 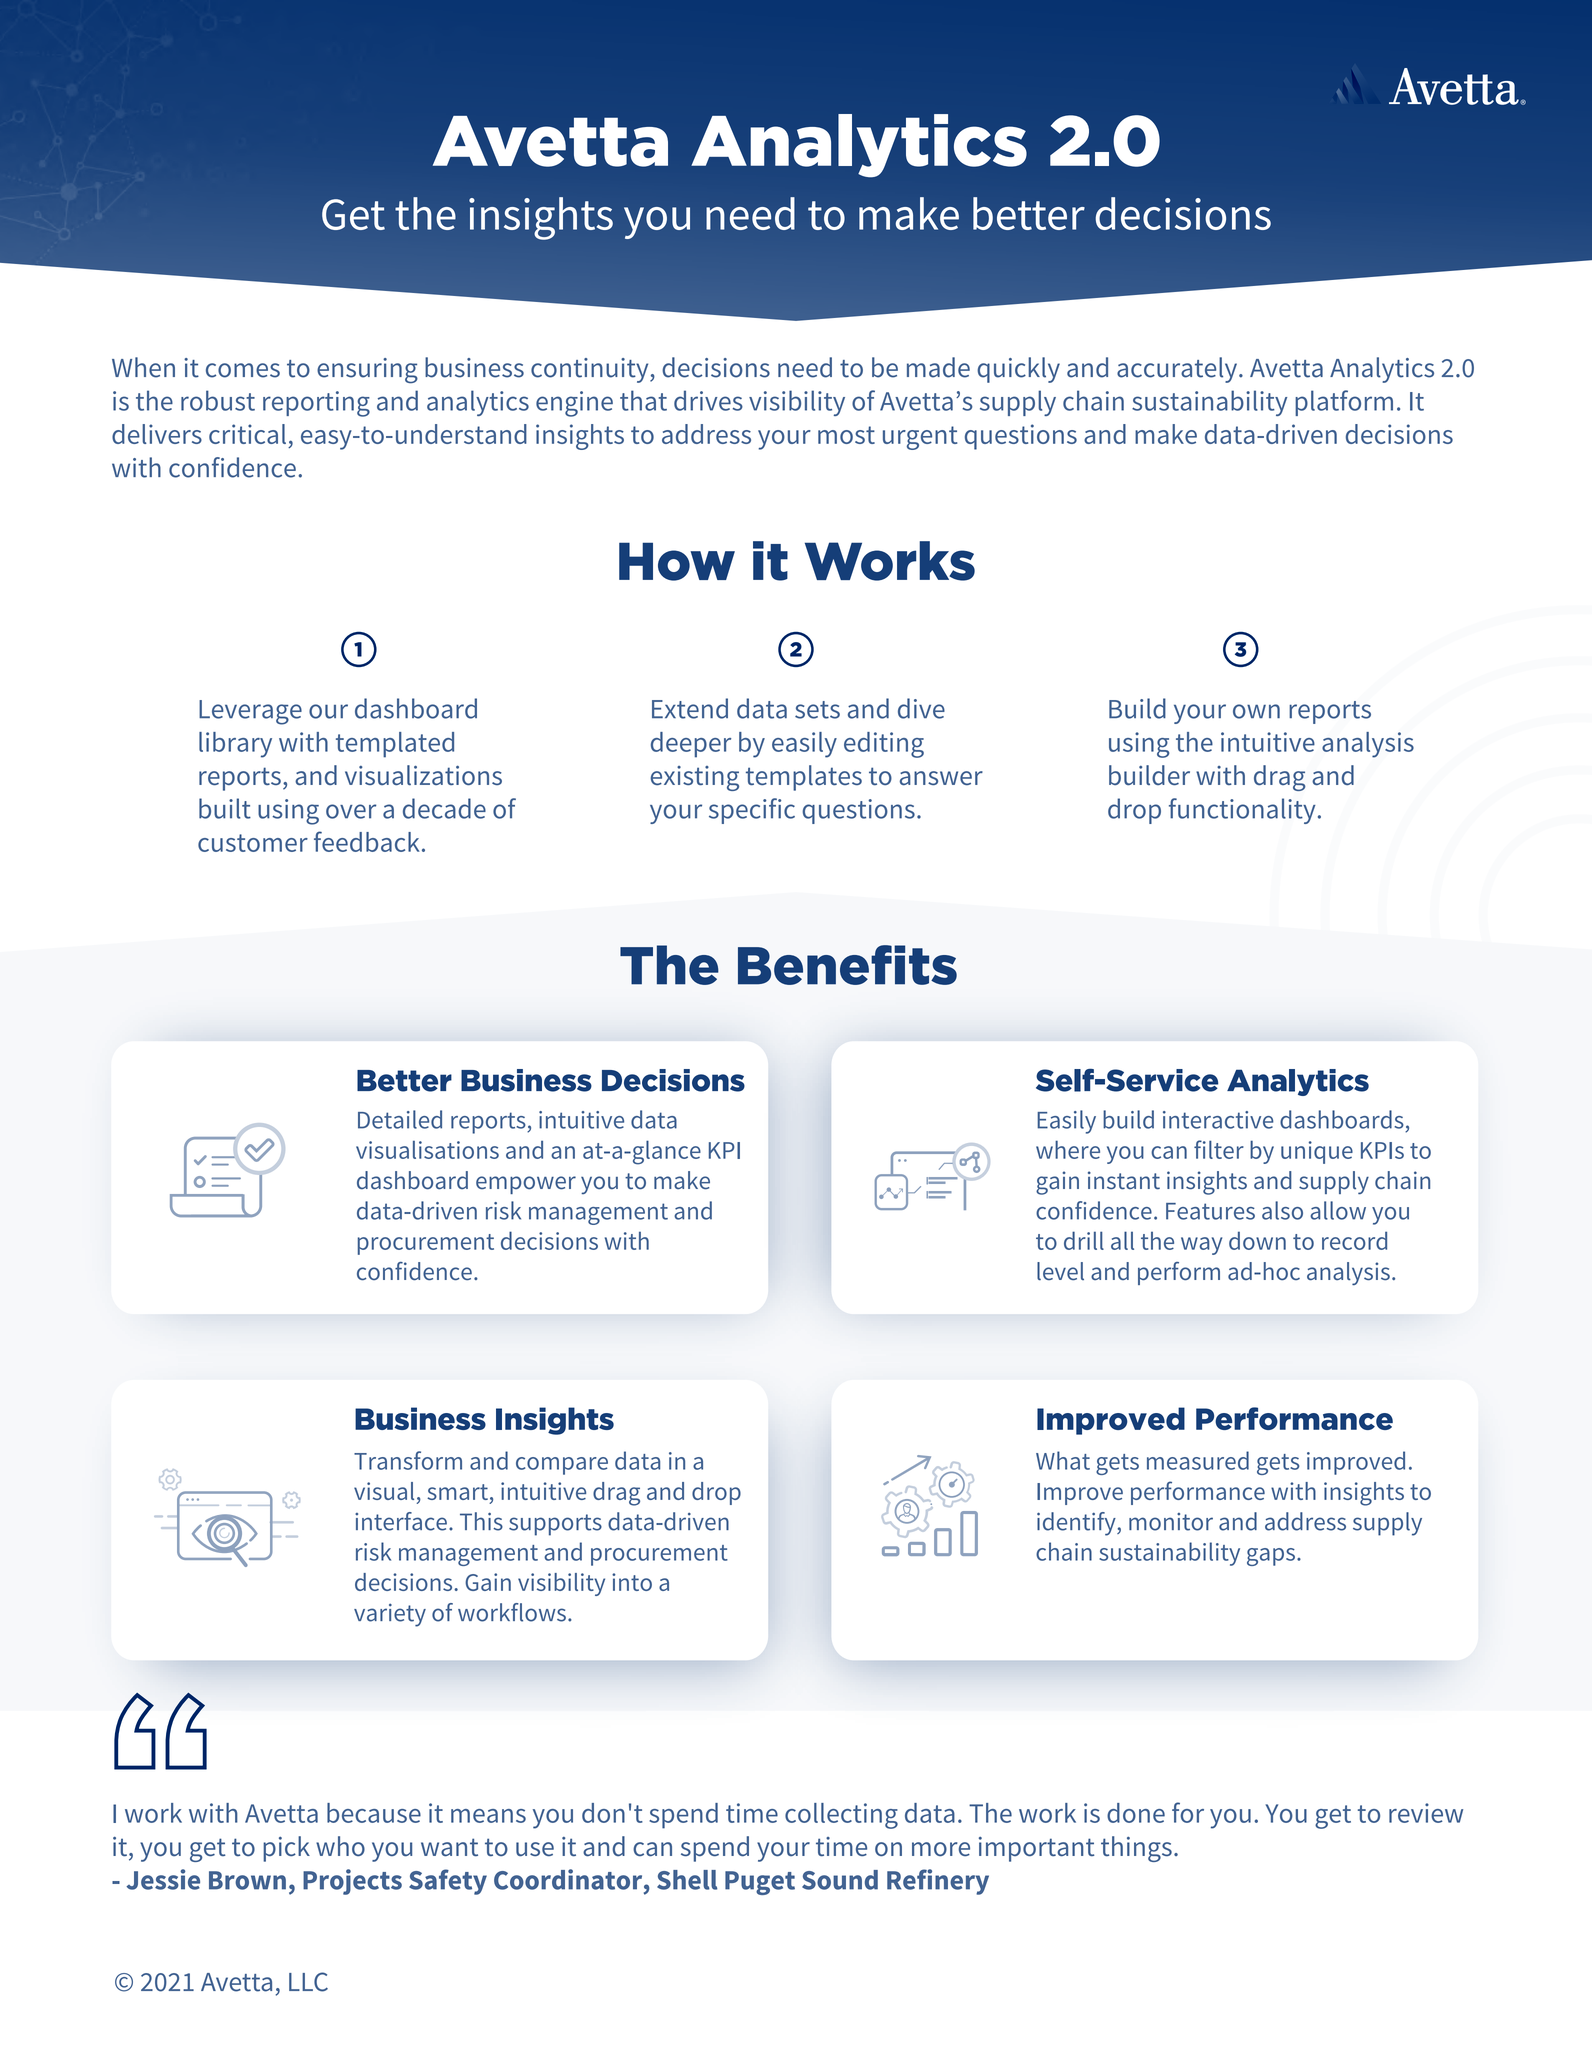 What do you see at coordinates (308, 1982) in the page?
I see `LLC` at bounding box center [308, 1982].
